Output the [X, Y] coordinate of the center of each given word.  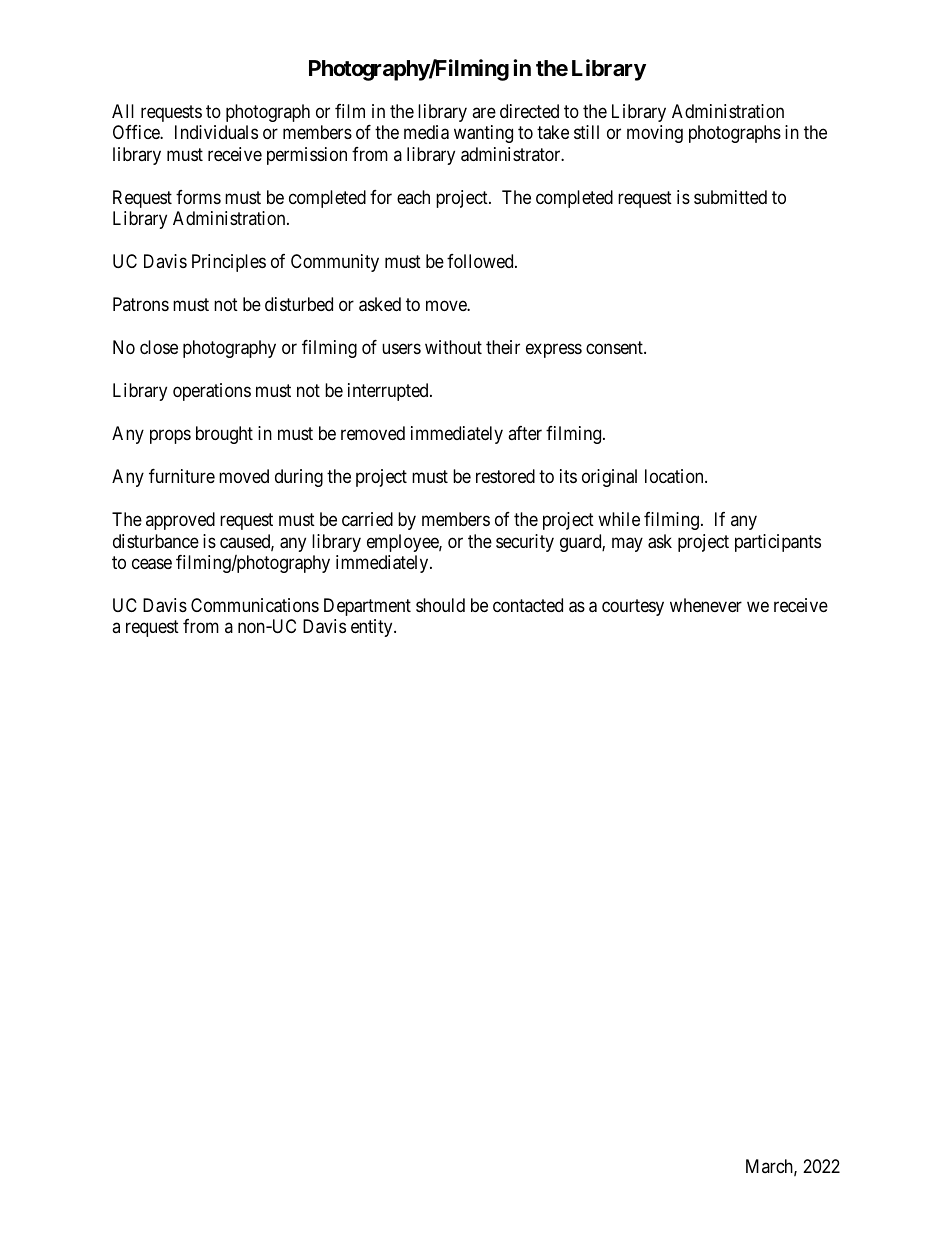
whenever [706, 605]
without [453, 347]
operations [212, 392]
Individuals [216, 132]
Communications [255, 605]
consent [615, 347]
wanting [483, 134]
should [440, 605]
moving [655, 134]
